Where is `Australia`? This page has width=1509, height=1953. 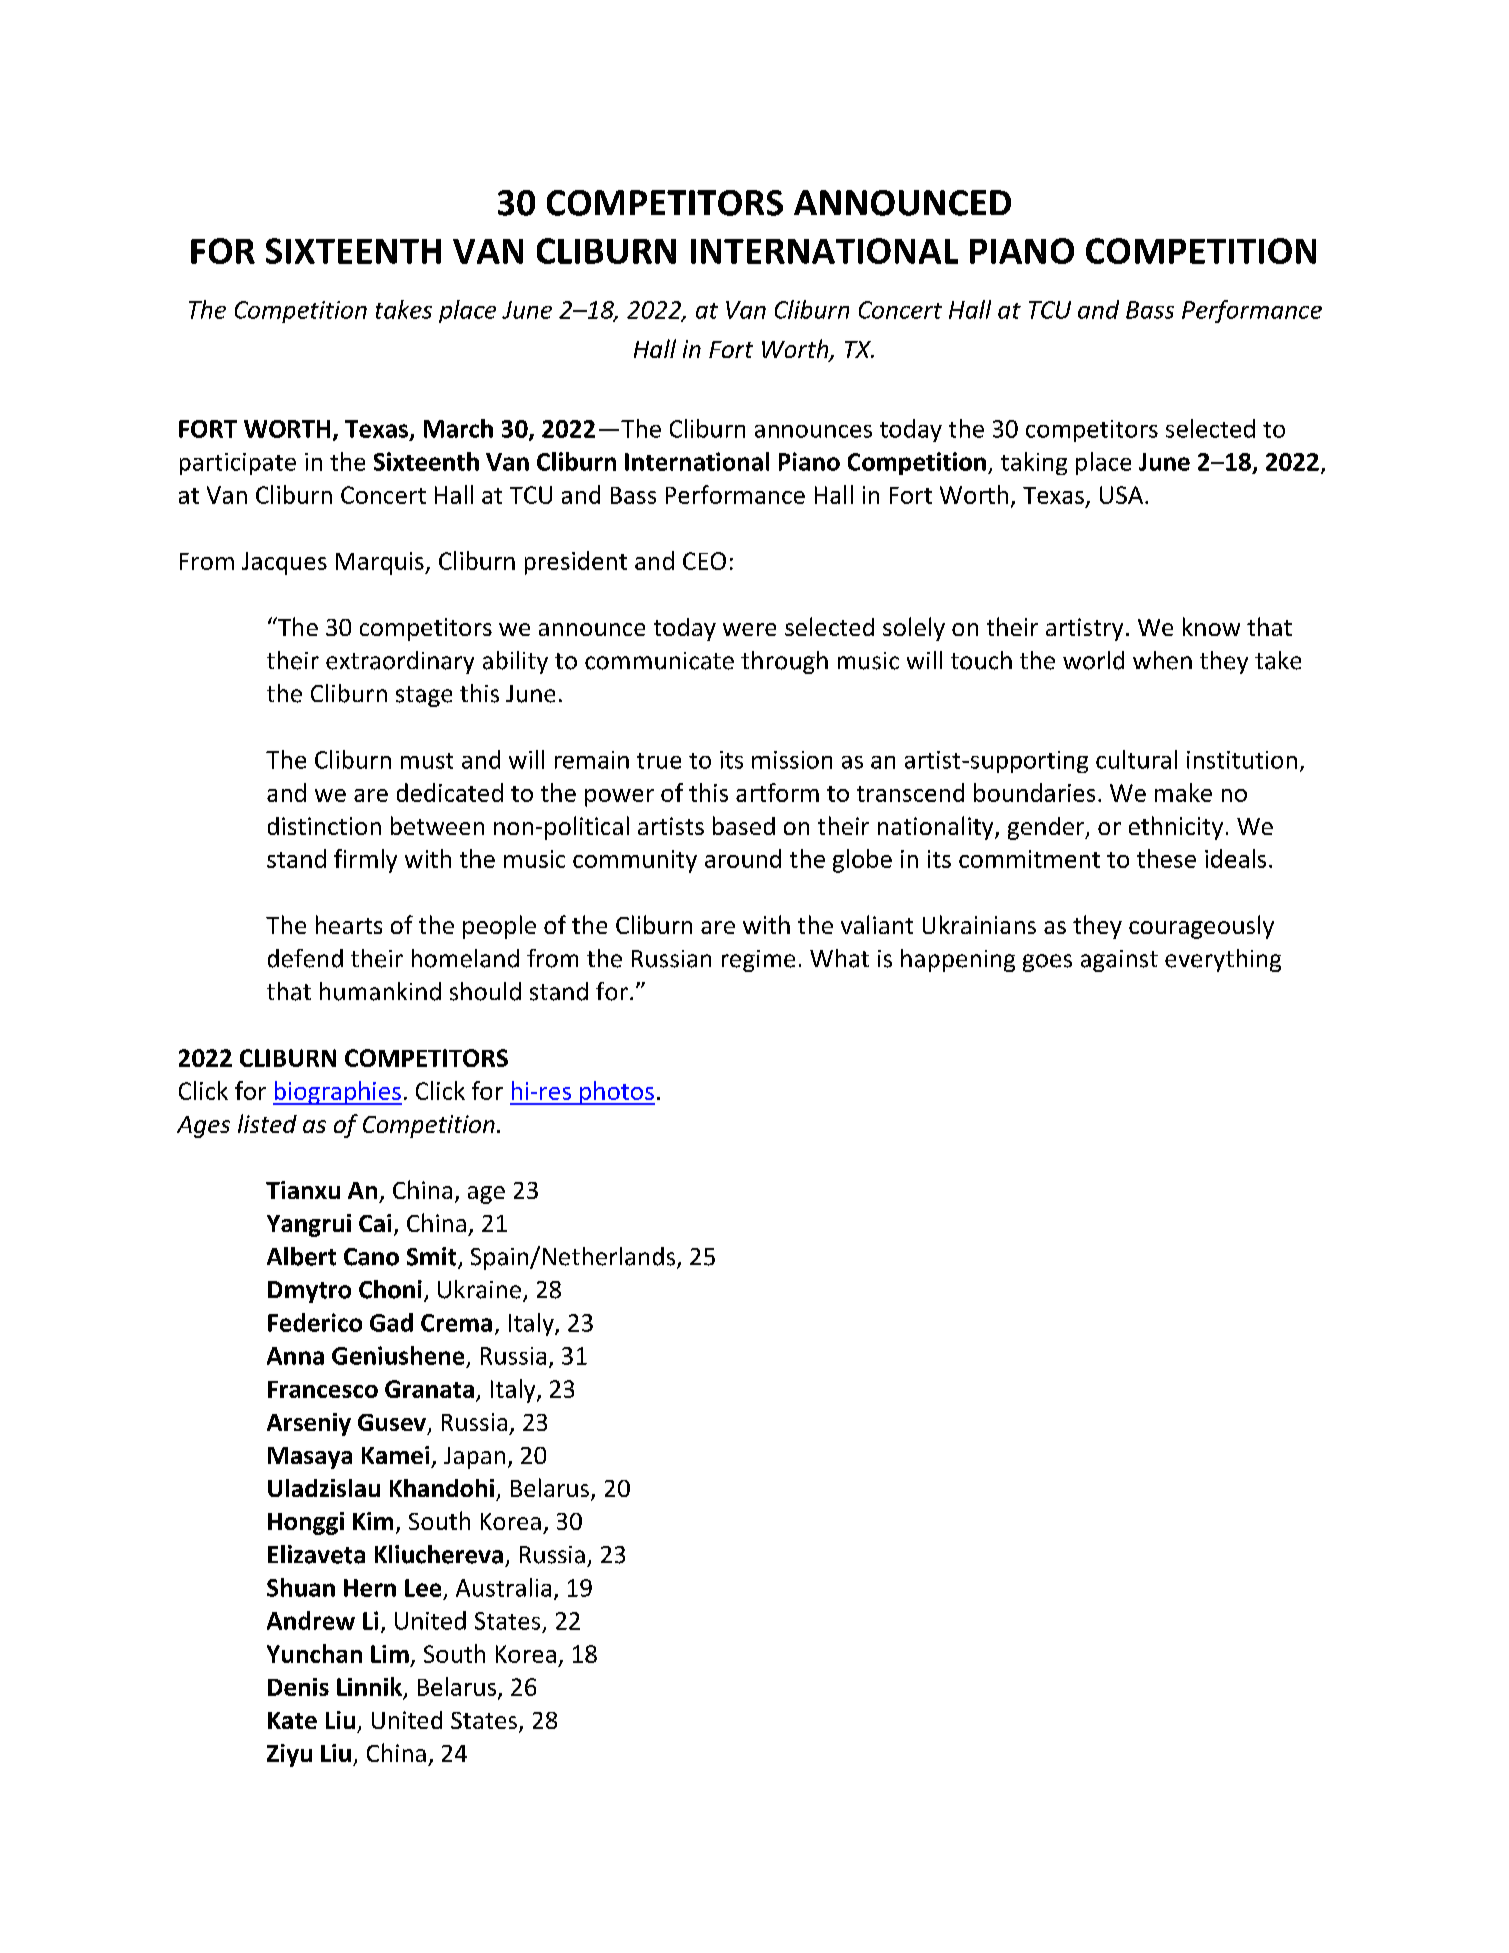 Australia is located at coordinates (503, 1587).
